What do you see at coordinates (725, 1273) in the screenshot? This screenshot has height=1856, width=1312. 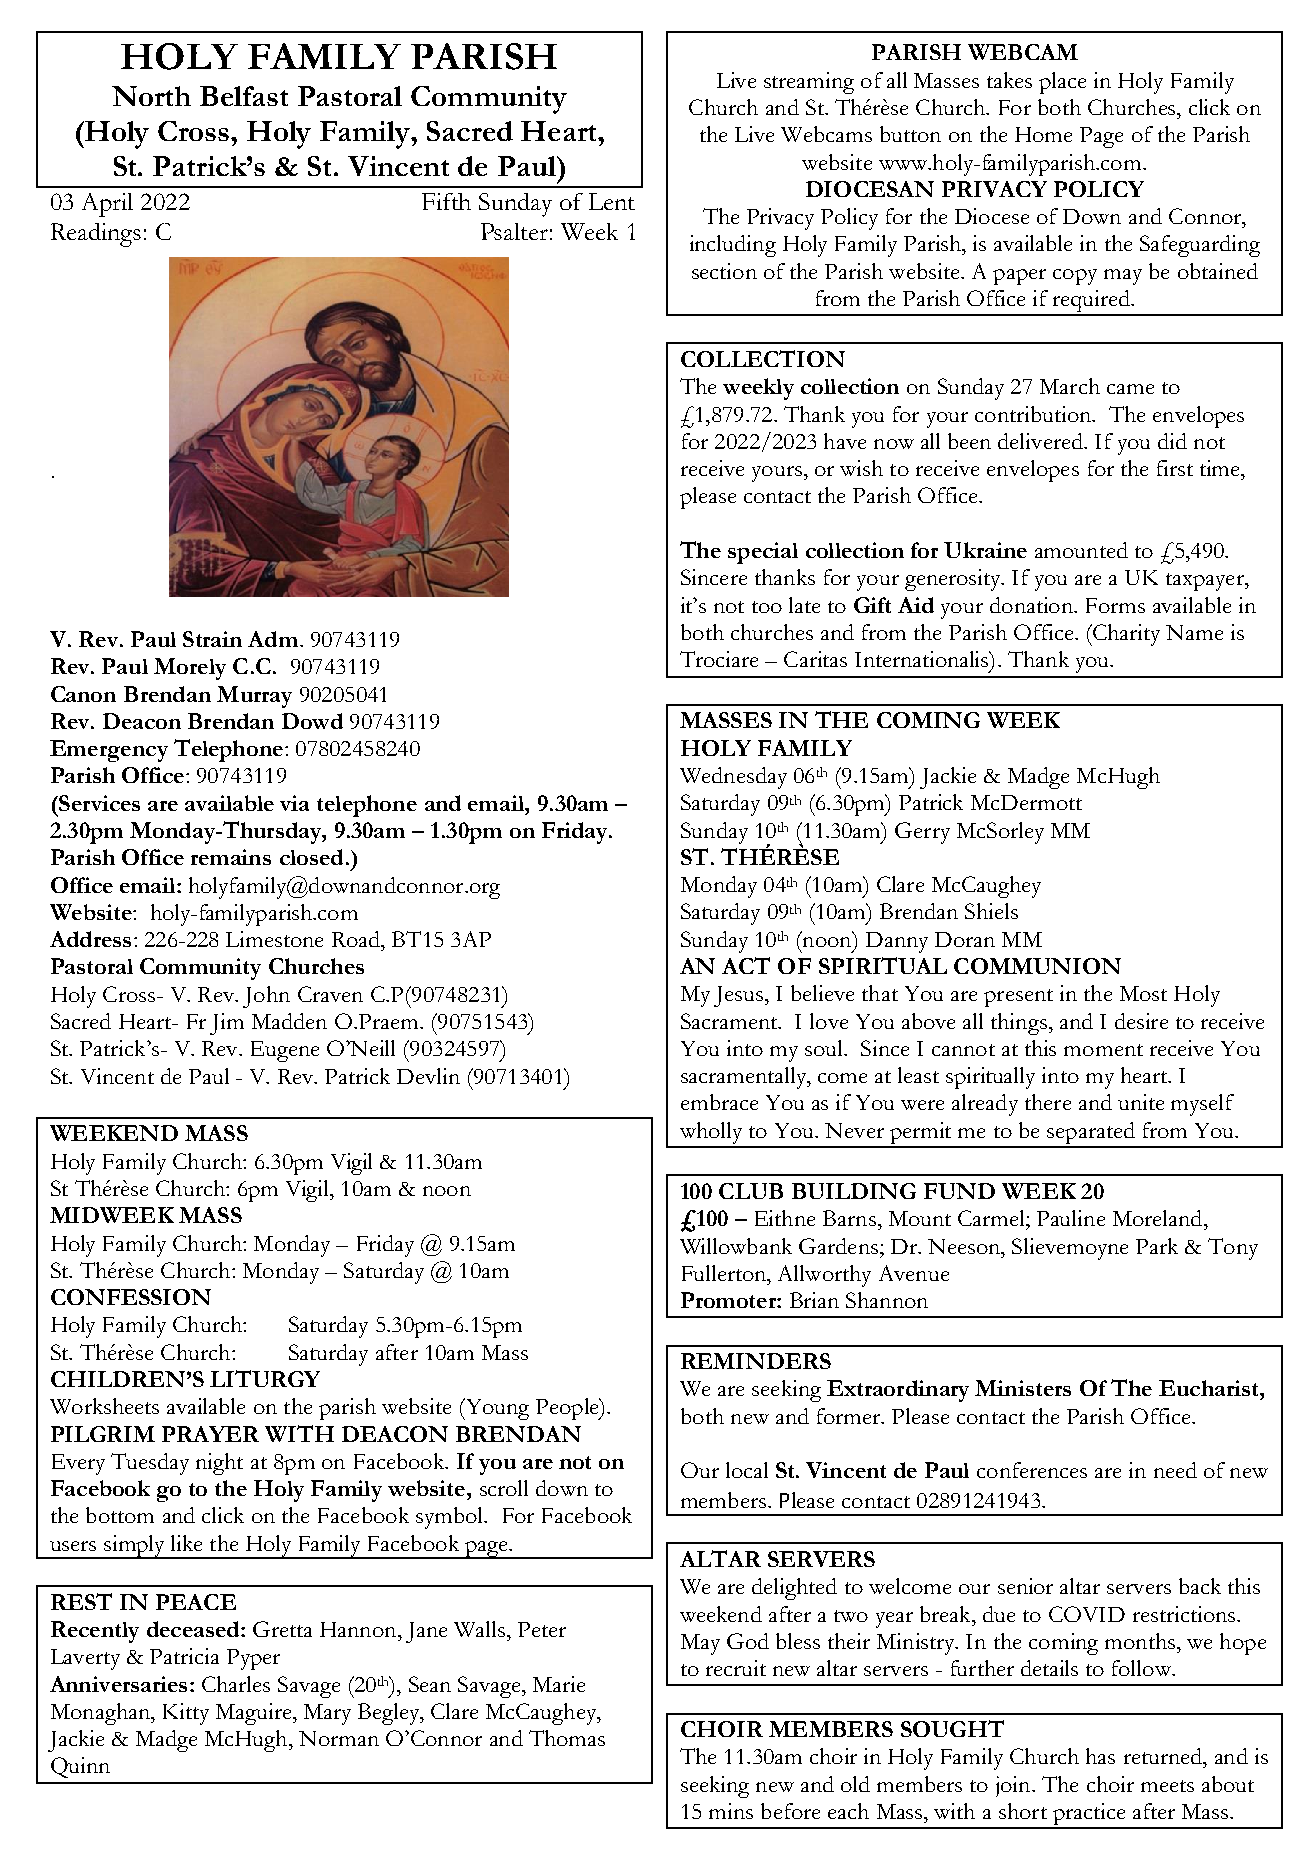 I see `Fullerton` at bounding box center [725, 1273].
